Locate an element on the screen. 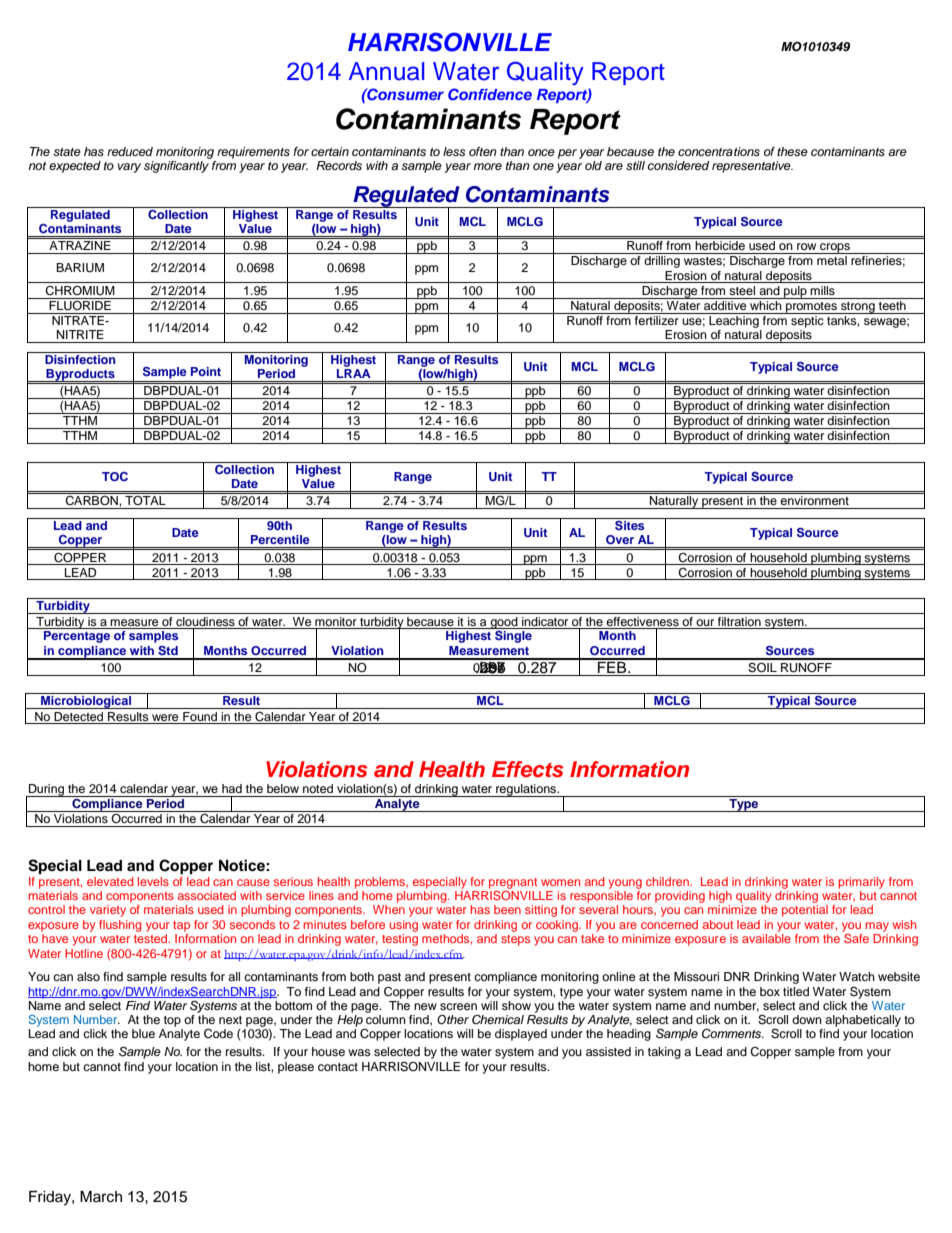 Image resolution: width=952 pixels, height=1233 pixels. During is located at coordinates (46, 790).
